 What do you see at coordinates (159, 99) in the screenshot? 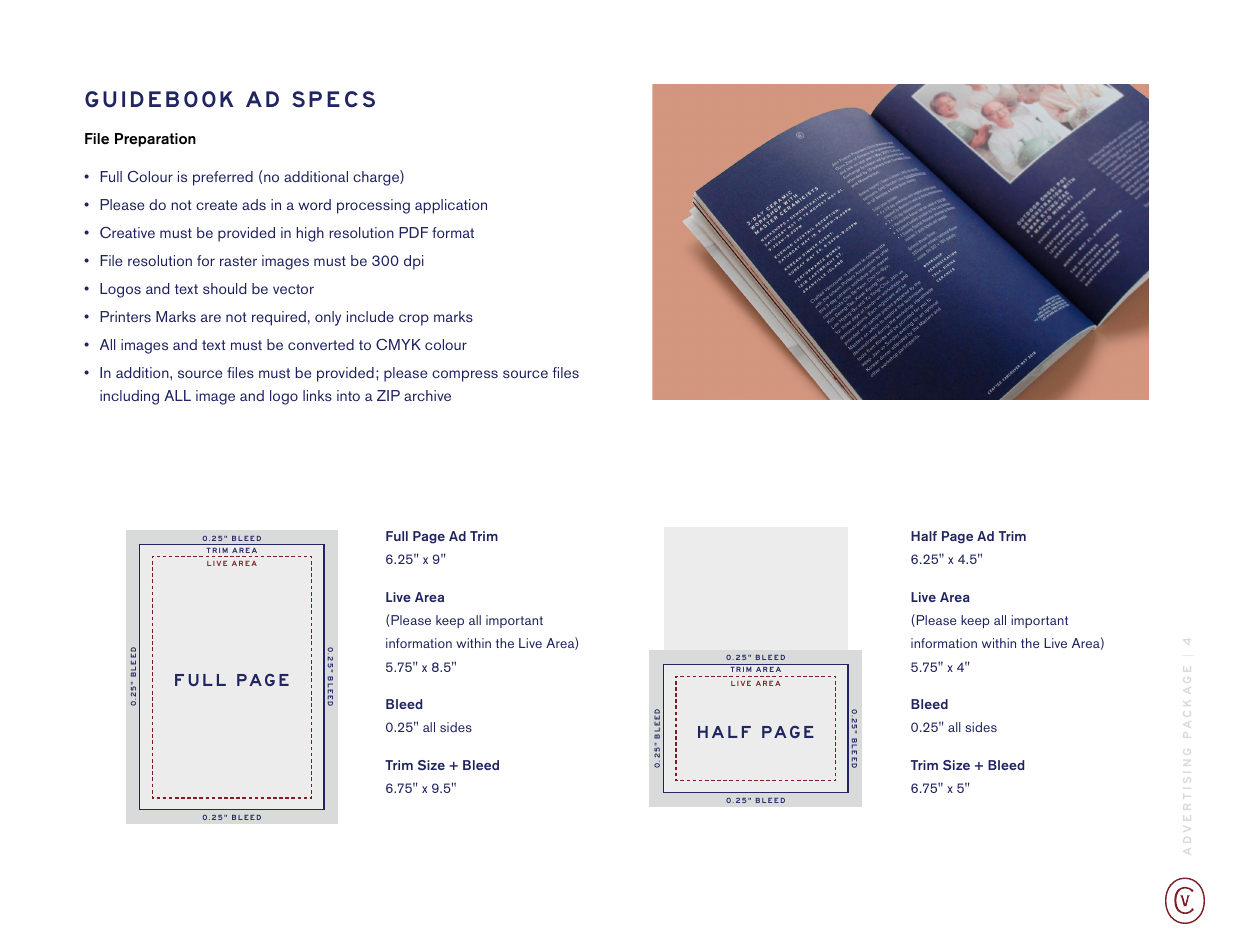
I see `GUIDEBOOK` at bounding box center [159, 99].
